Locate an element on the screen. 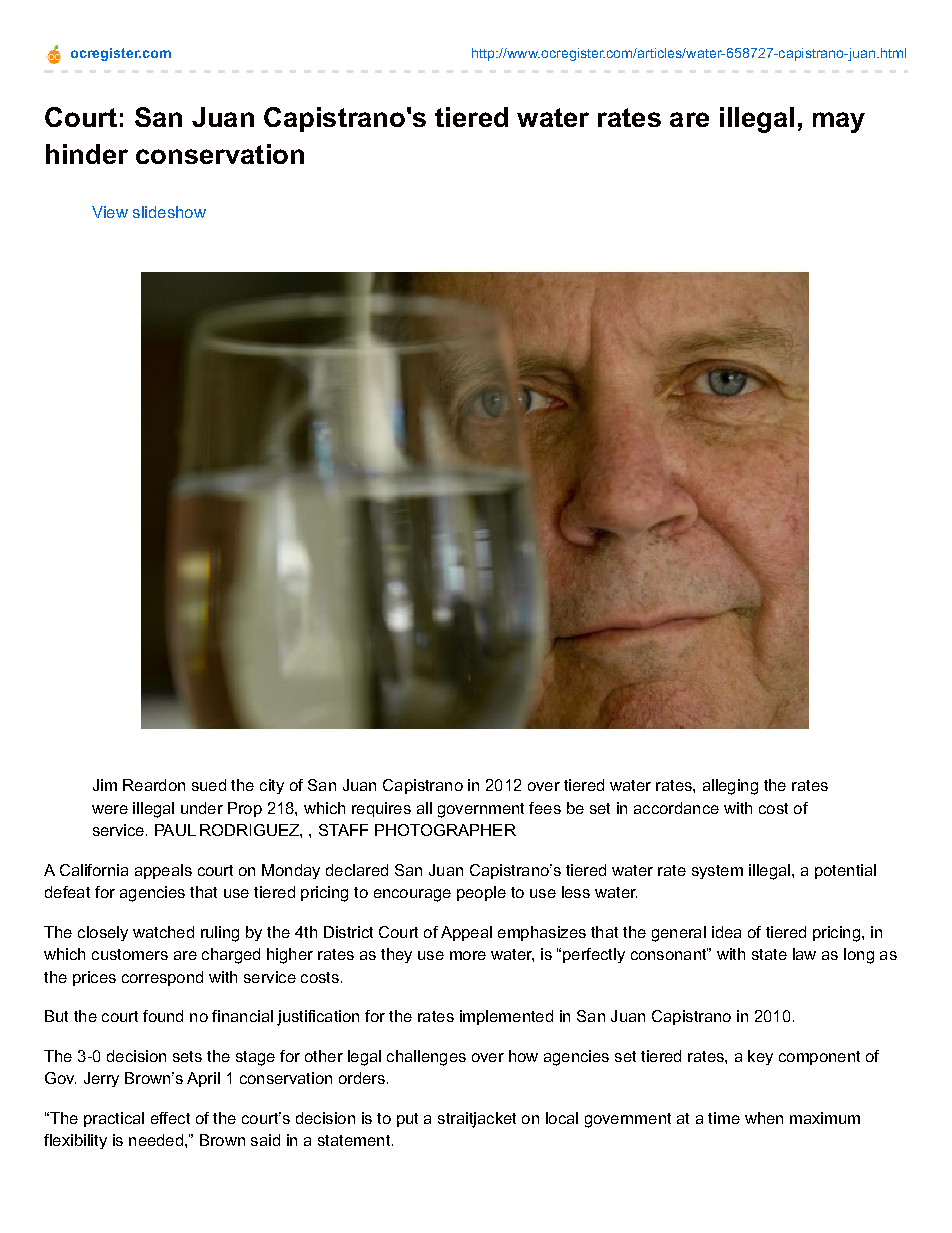 The width and height of the screenshot is (952, 1233). slideshow is located at coordinates (169, 212).
